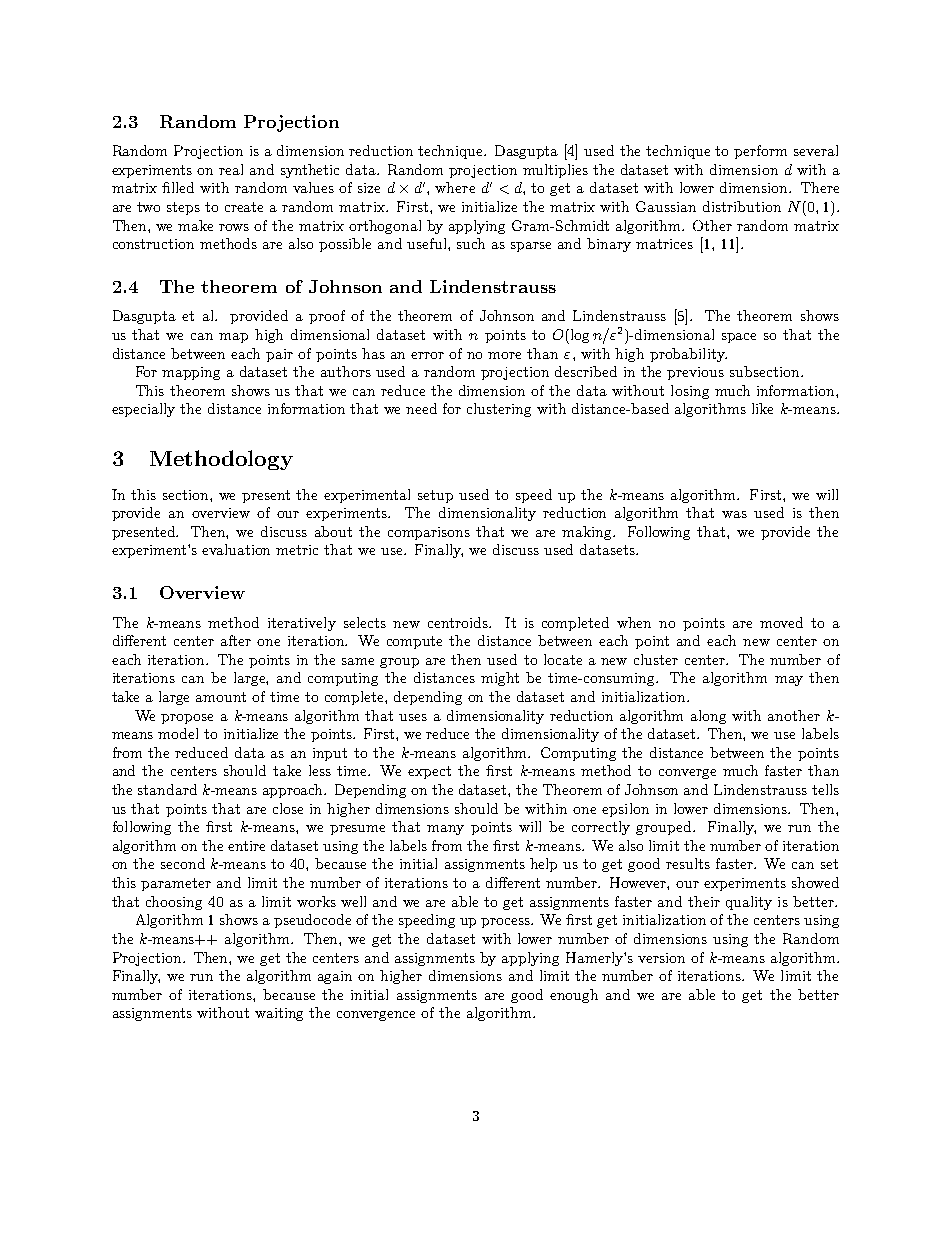 The height and width of the document is (1233, 952). What do you see at coordinates (279, 1014) in the document?
I see `waiting` at bounding box center [279, 1014].
